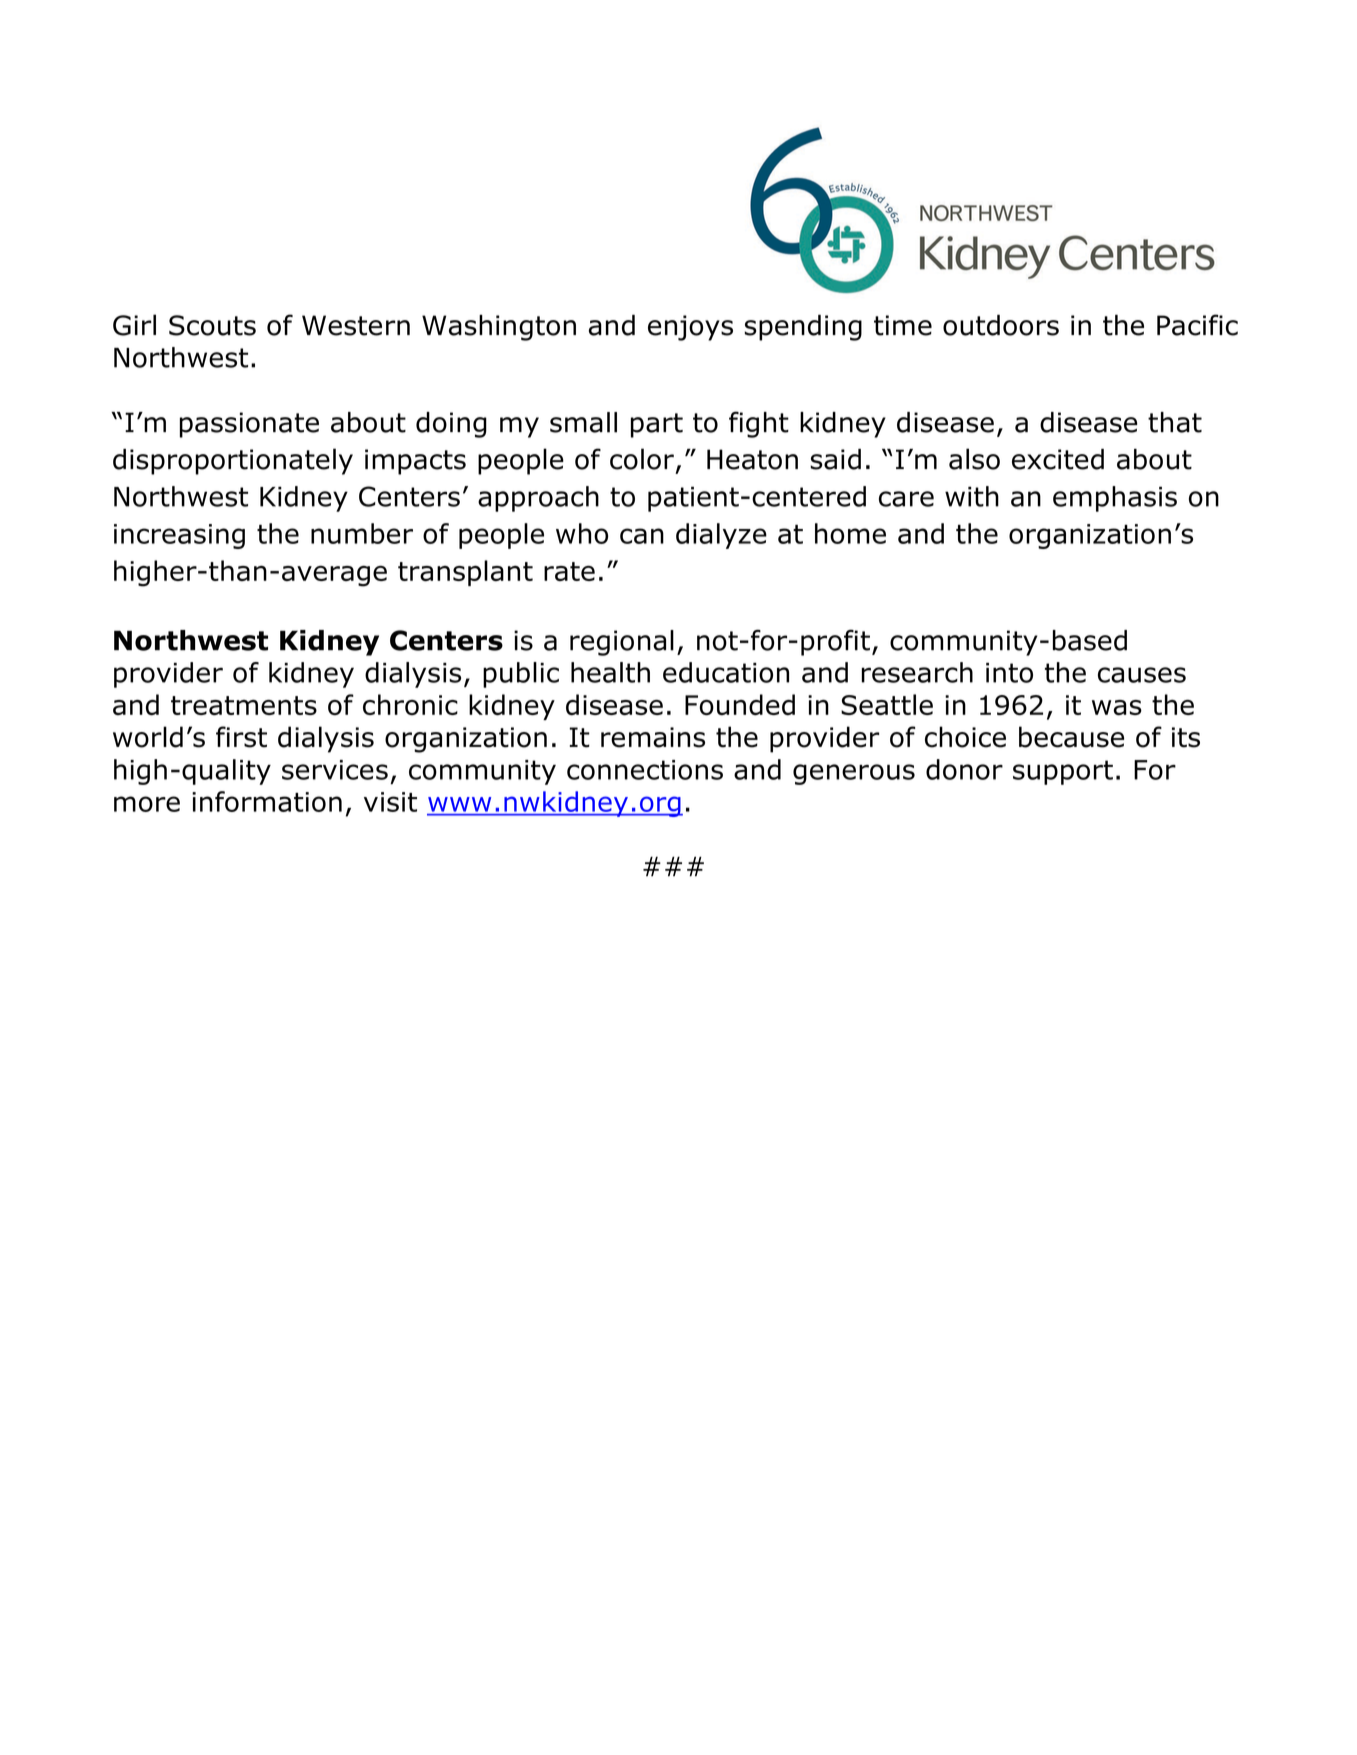  What do you see at coordinates (645, 770) in the screenshot?
I see `connections` at bounding box center [645, 770].
